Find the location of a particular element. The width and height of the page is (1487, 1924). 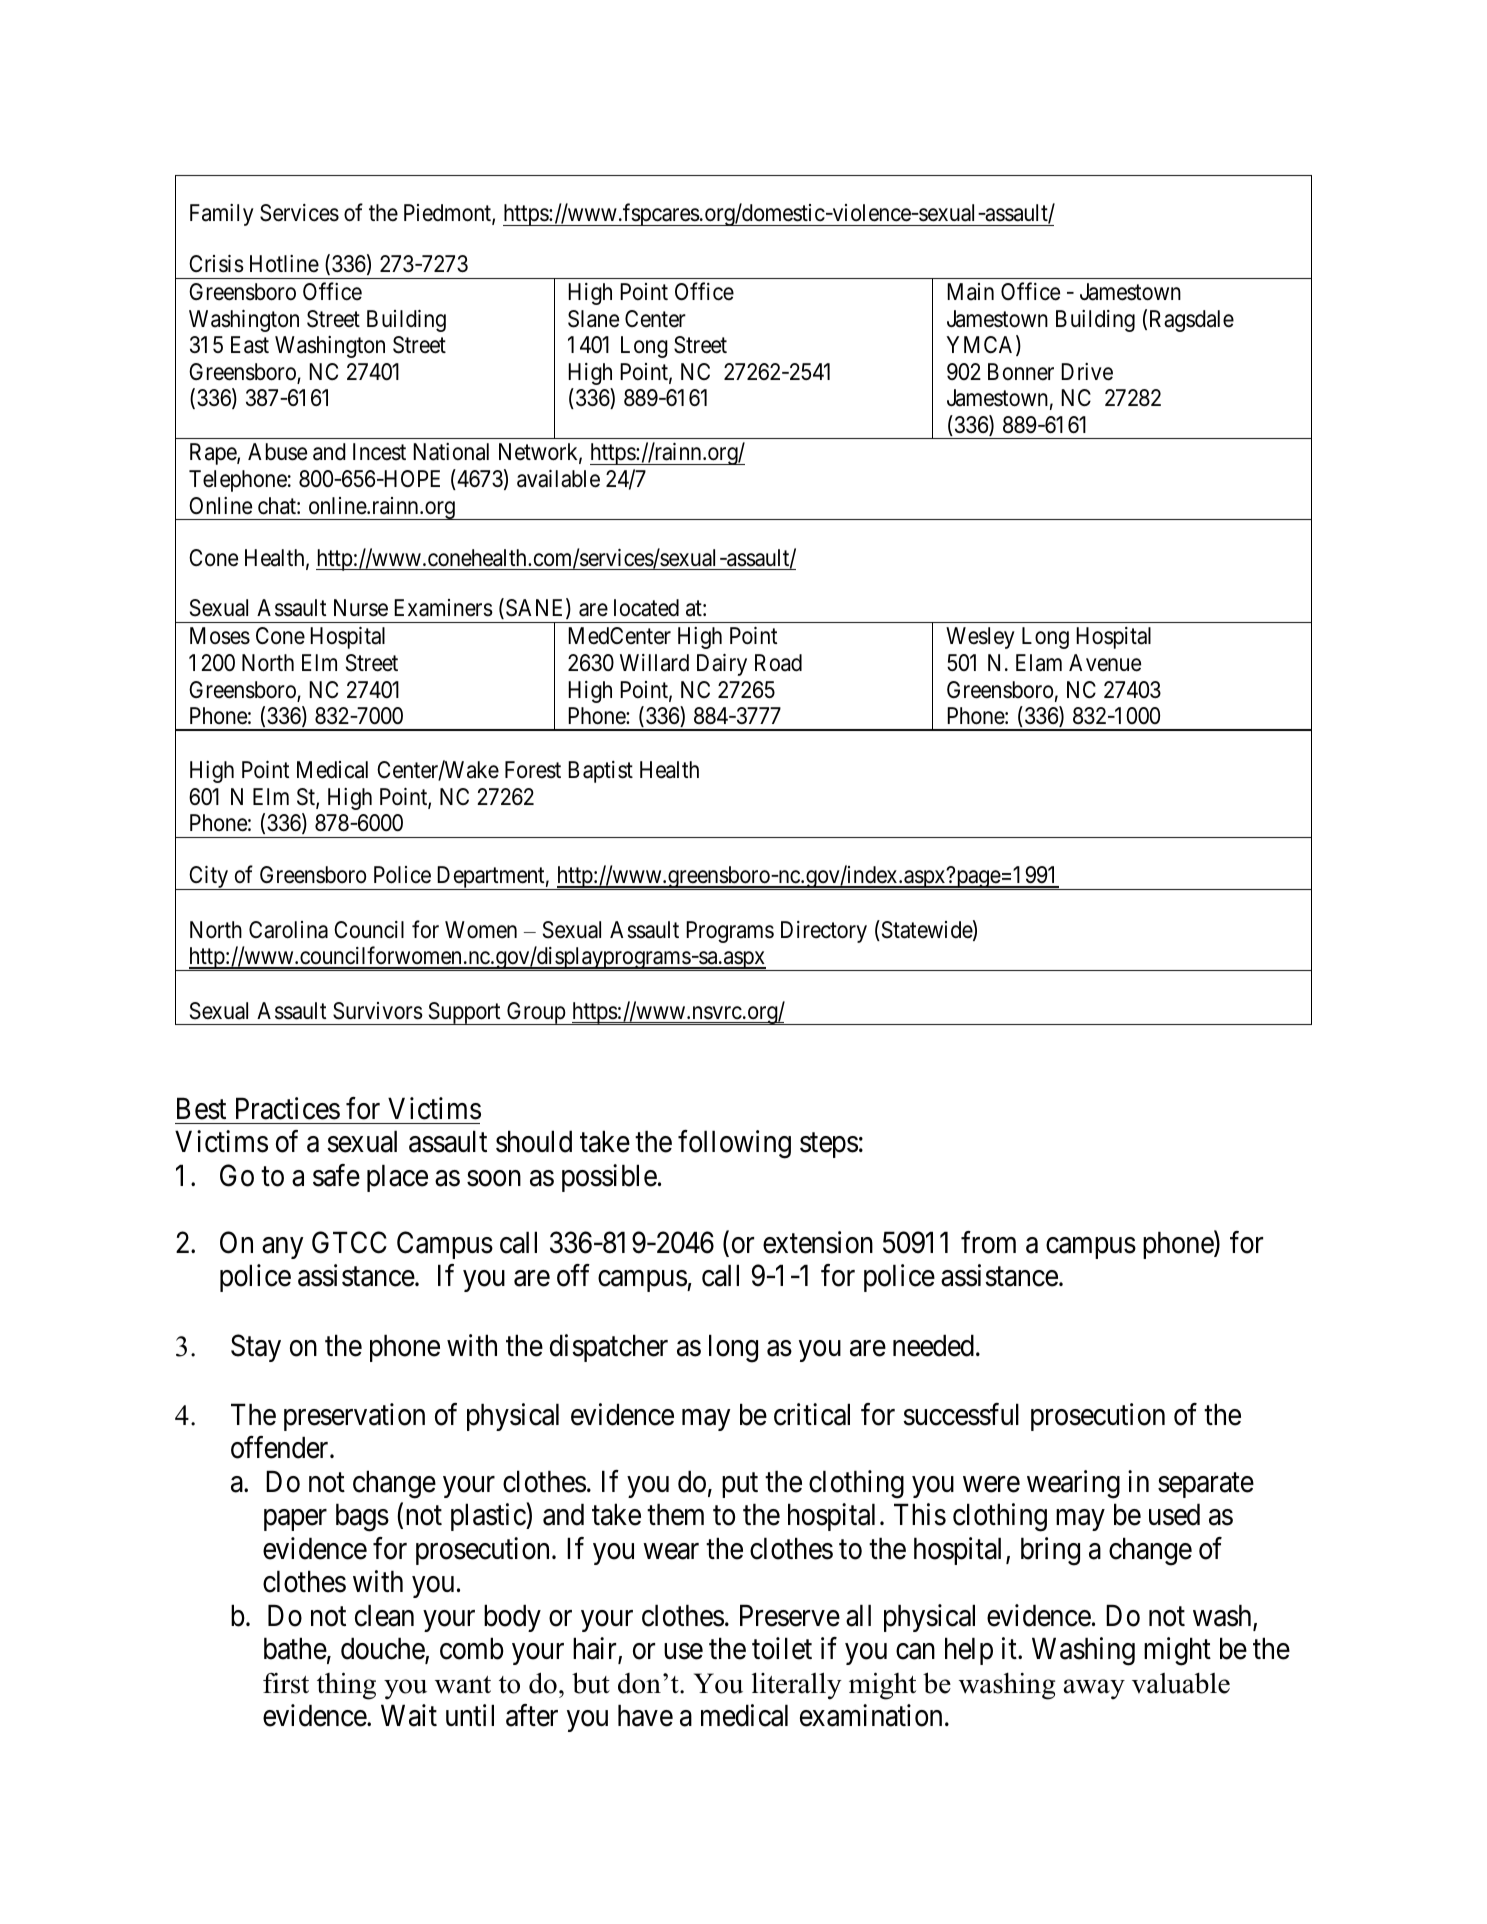

from is located at coordinates (988, 1242).
